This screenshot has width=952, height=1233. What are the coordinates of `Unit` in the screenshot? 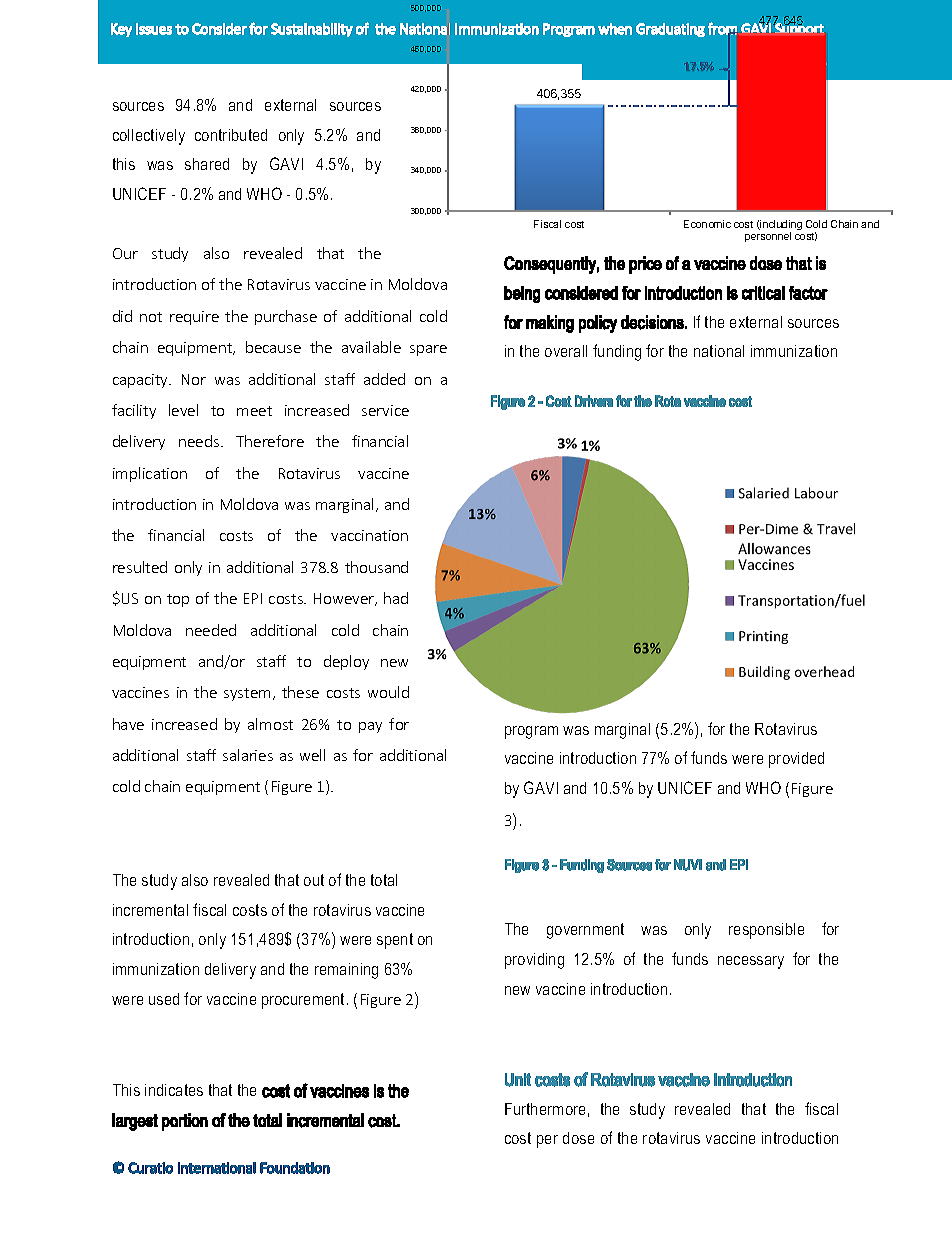 It's located at (518, 1080).
